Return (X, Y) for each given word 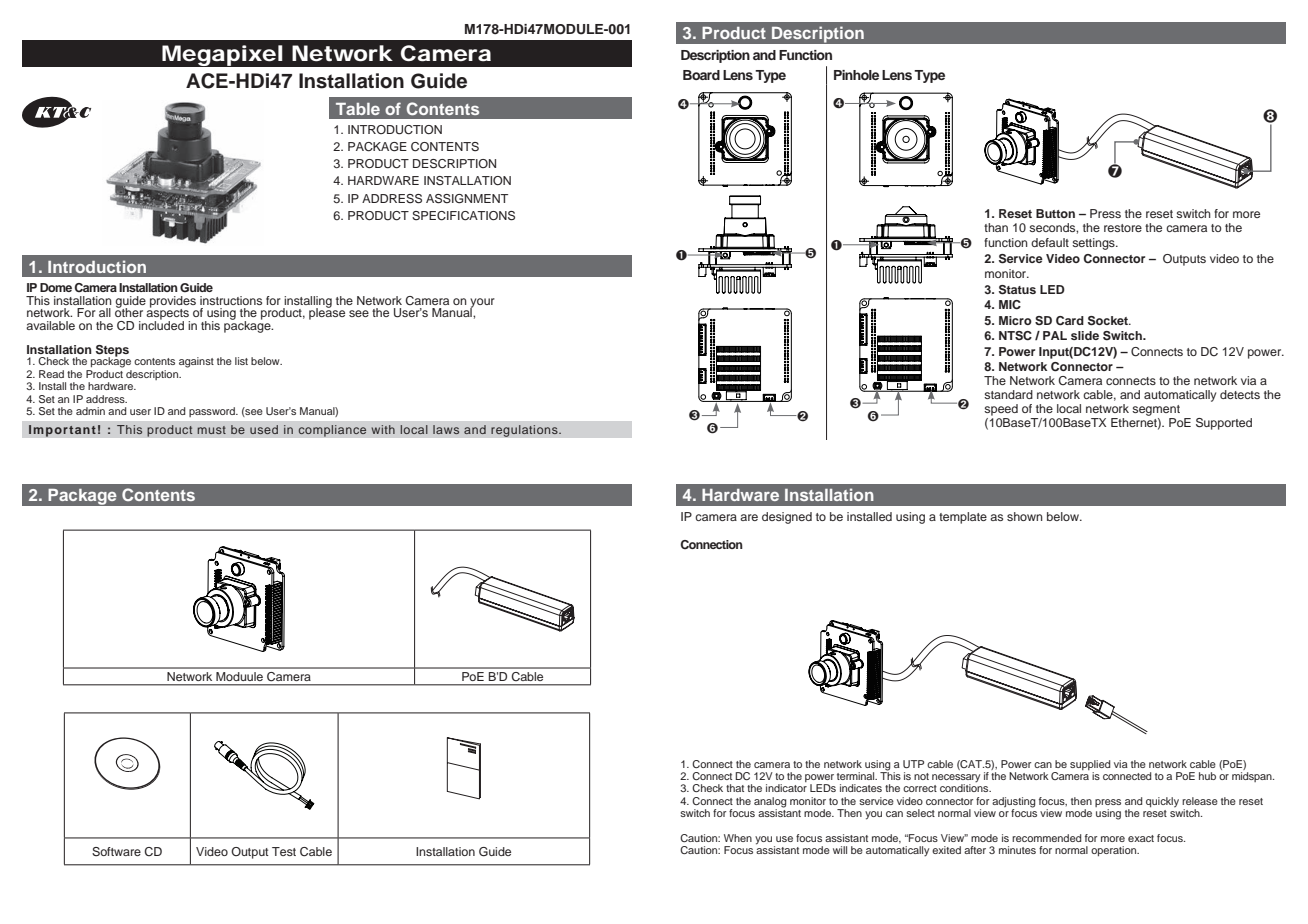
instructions (231, 300)
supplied (1090, 765)
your (482, 304)
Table (358, 109)
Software (116, 852)
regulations (525, 431)
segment (1156, 410)
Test (284, 851)
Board (701, 75)
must (211, 430)
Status (1017, 290)
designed (787, 518)
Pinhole (856, 75)
